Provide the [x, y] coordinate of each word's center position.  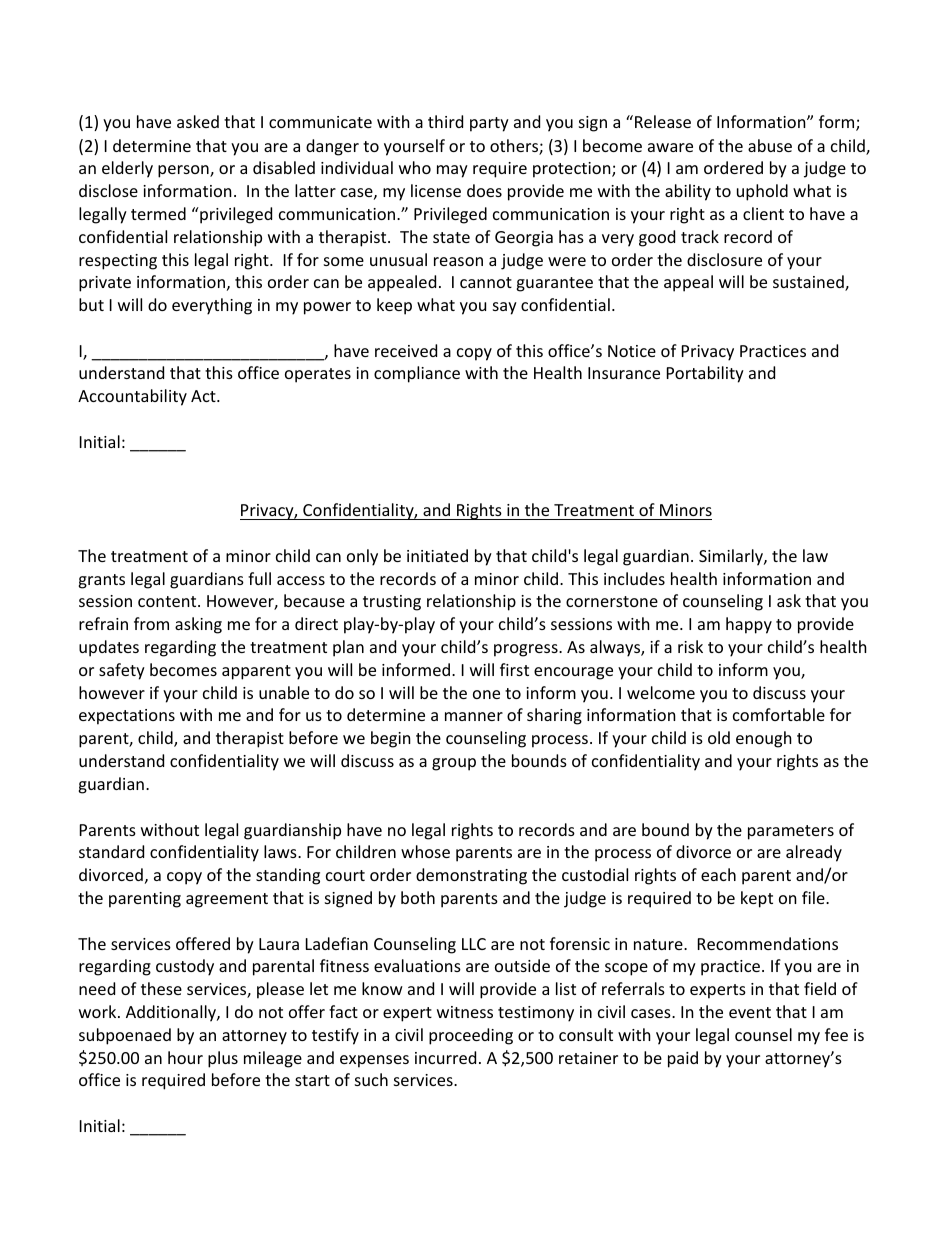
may [452, 171]
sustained [809, 283]
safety [122, 671]
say [505, 308]
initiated [437, 555]
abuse [770, 145]
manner [474, 716]
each [718, 874]
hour [185, 1057]
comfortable [779, 714]
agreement [227, 900]
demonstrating [471, 876]
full [259, 578]
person [184, 171]
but [91, 304]
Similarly [732, 557]
